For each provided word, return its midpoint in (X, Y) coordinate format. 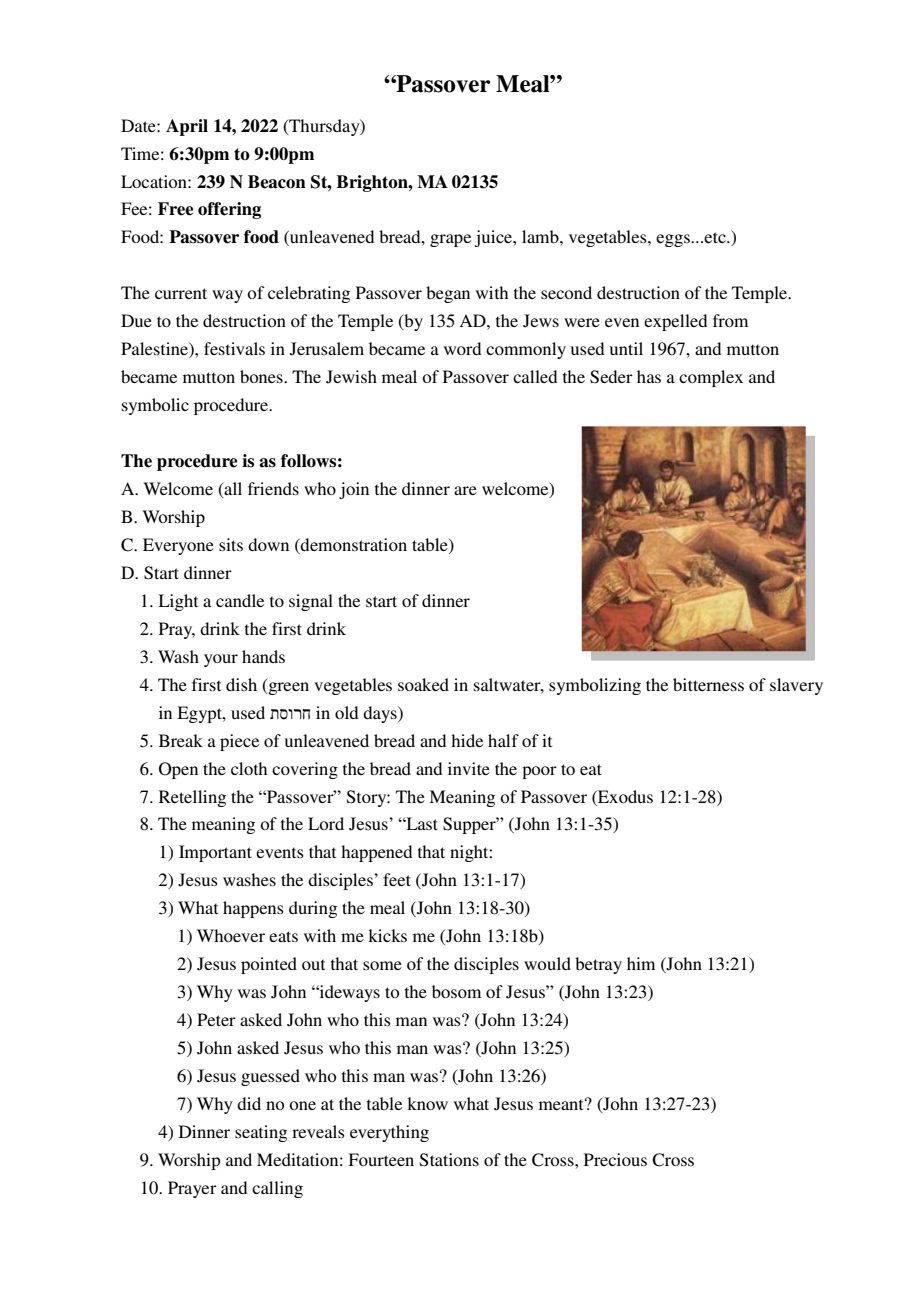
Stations (449, 1160)
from (730, 320)
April (187, 127)
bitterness (708, 684)
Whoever (231, 935)
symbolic (155, 406)
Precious (615, 1159)
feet (397, 879)
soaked (423, 684)
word (462, 348)
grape (450, 240)
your (221, 660)
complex (711, 378)
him (641, 963)
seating (261, 1133)
